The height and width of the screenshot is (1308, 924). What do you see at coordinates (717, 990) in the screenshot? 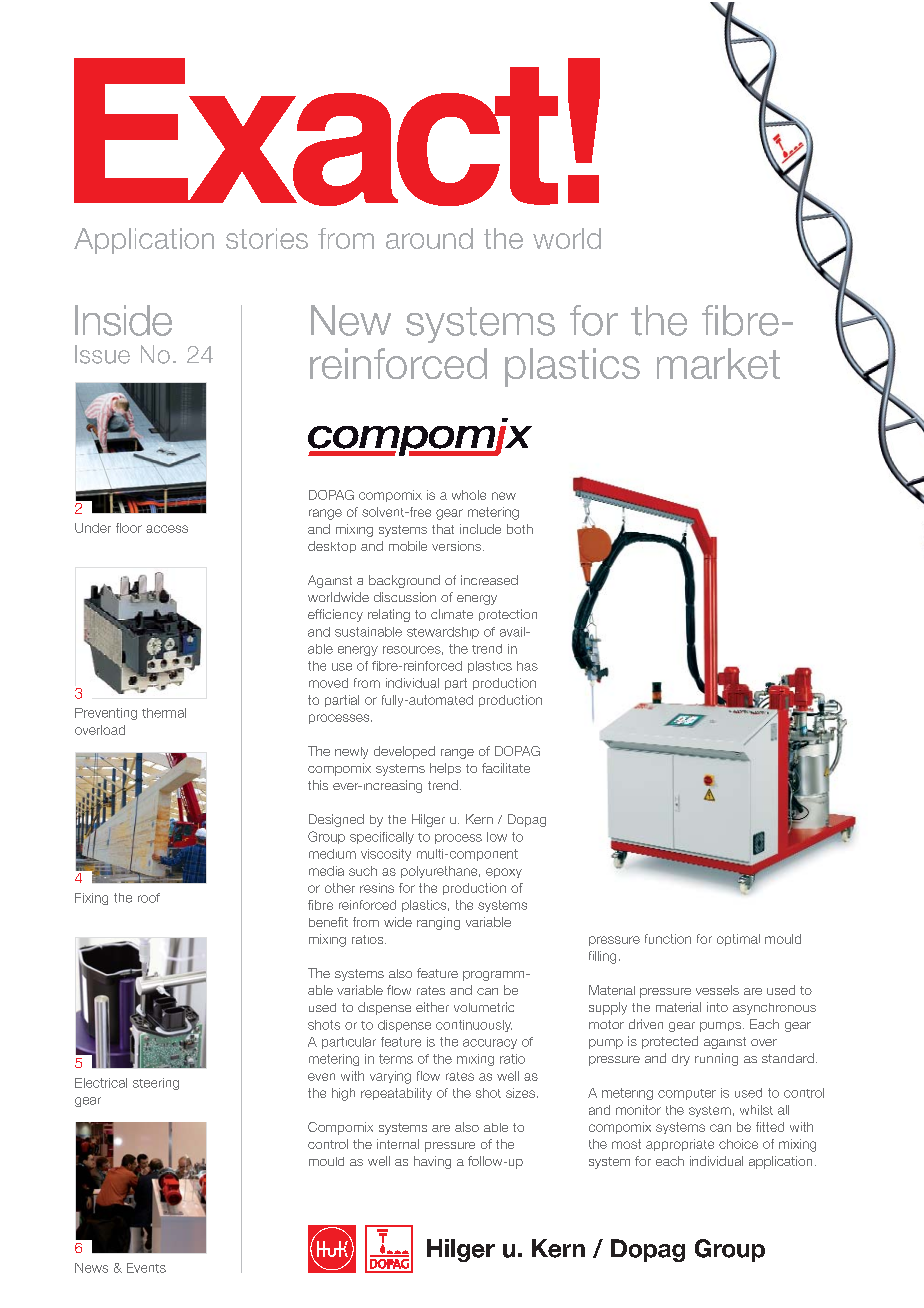
I see `vessels` at bounding box center [717, 990].
